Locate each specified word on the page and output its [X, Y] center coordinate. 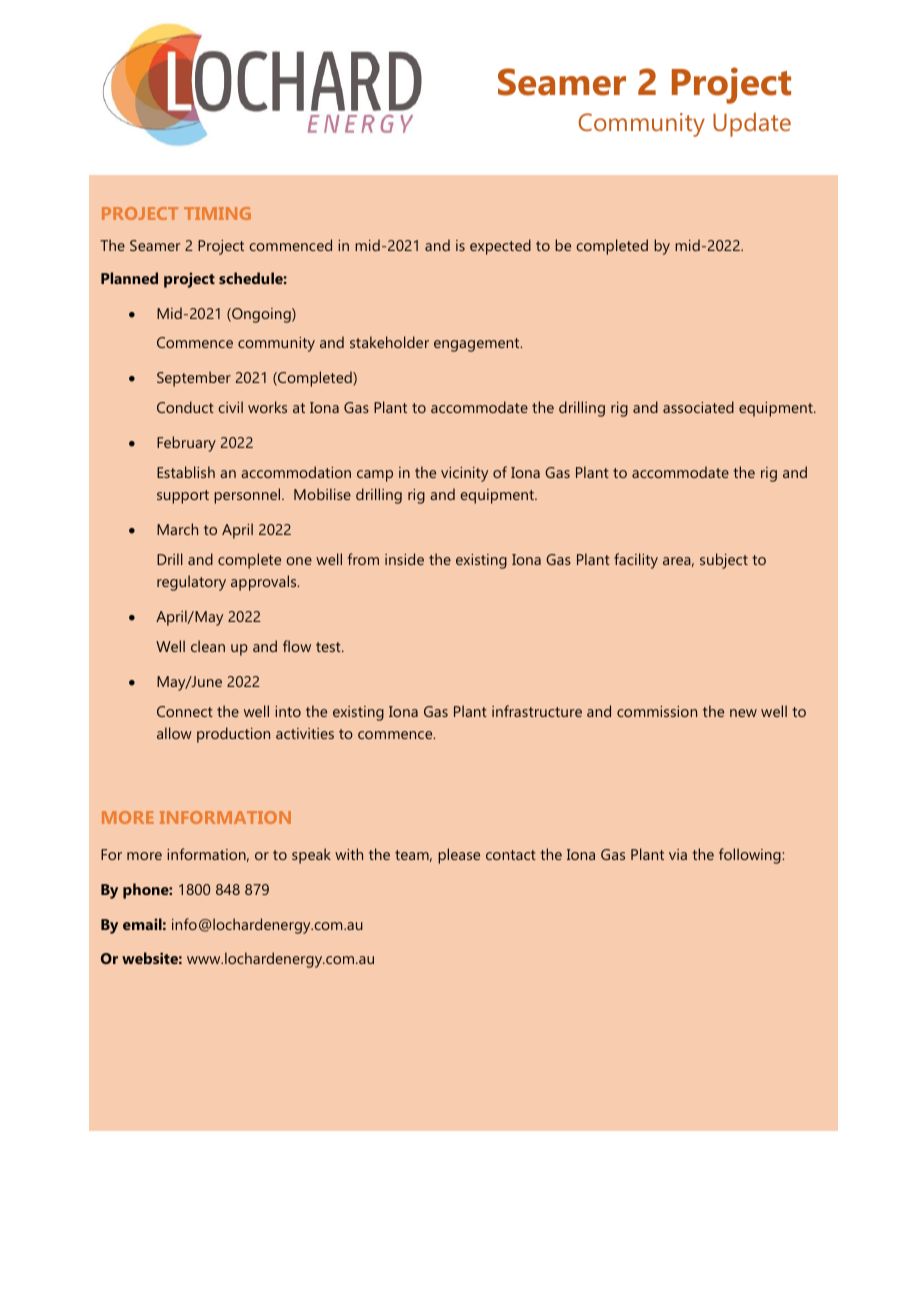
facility [636, 561]
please [459, 856]
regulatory [191, 583]
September [194, 379]
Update [752, 124]
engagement [478, 345]
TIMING [217, 213]
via [678, 854]
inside [404, 559]
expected [500, 247]
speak [311, 856]
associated [698, 407]
